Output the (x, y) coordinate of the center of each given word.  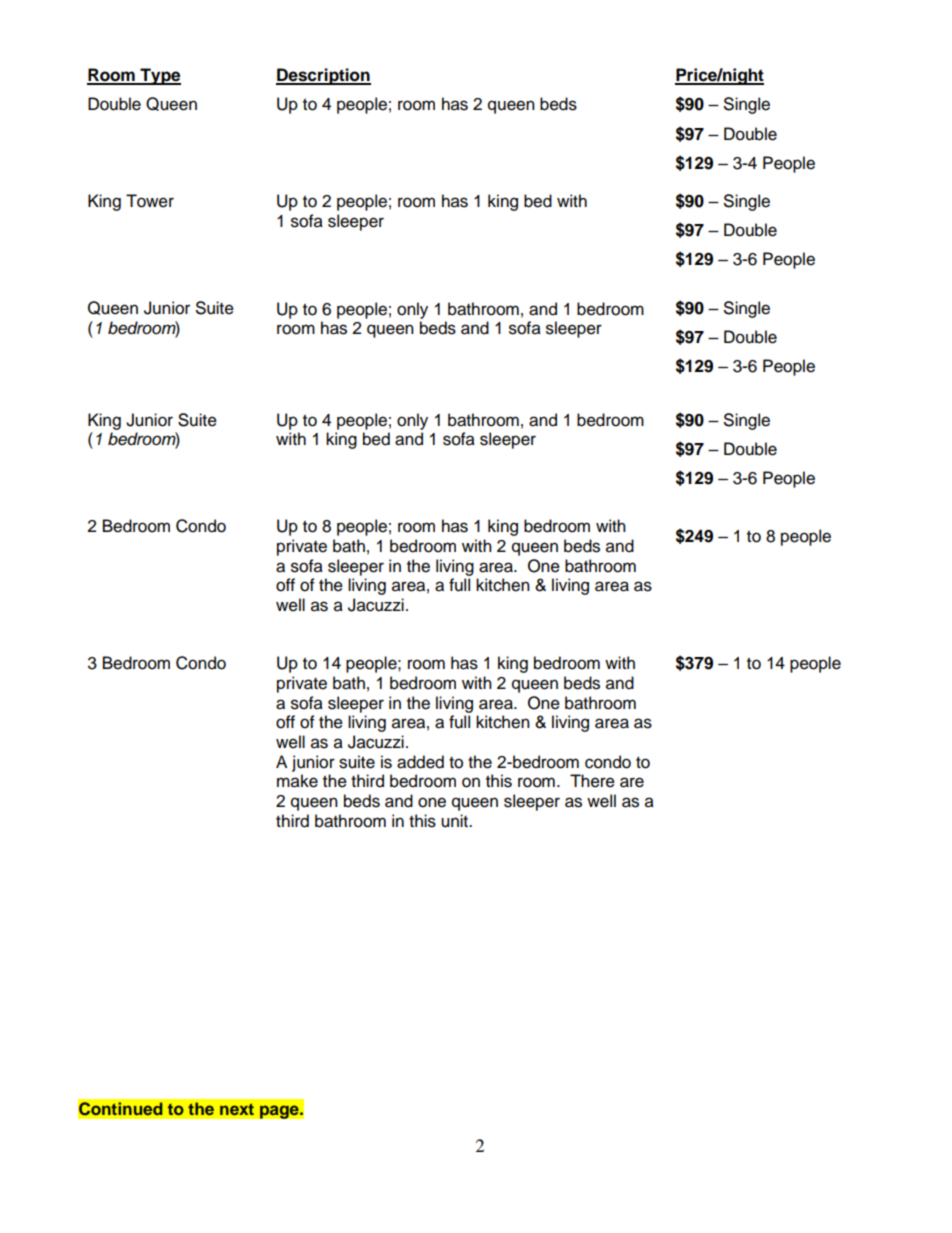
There (592, 781)
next (237, 1109)
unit (456, 821)
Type (159, 76)
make (297, 781)
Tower (150, 201)
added (420, 762)
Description (323, 76)
